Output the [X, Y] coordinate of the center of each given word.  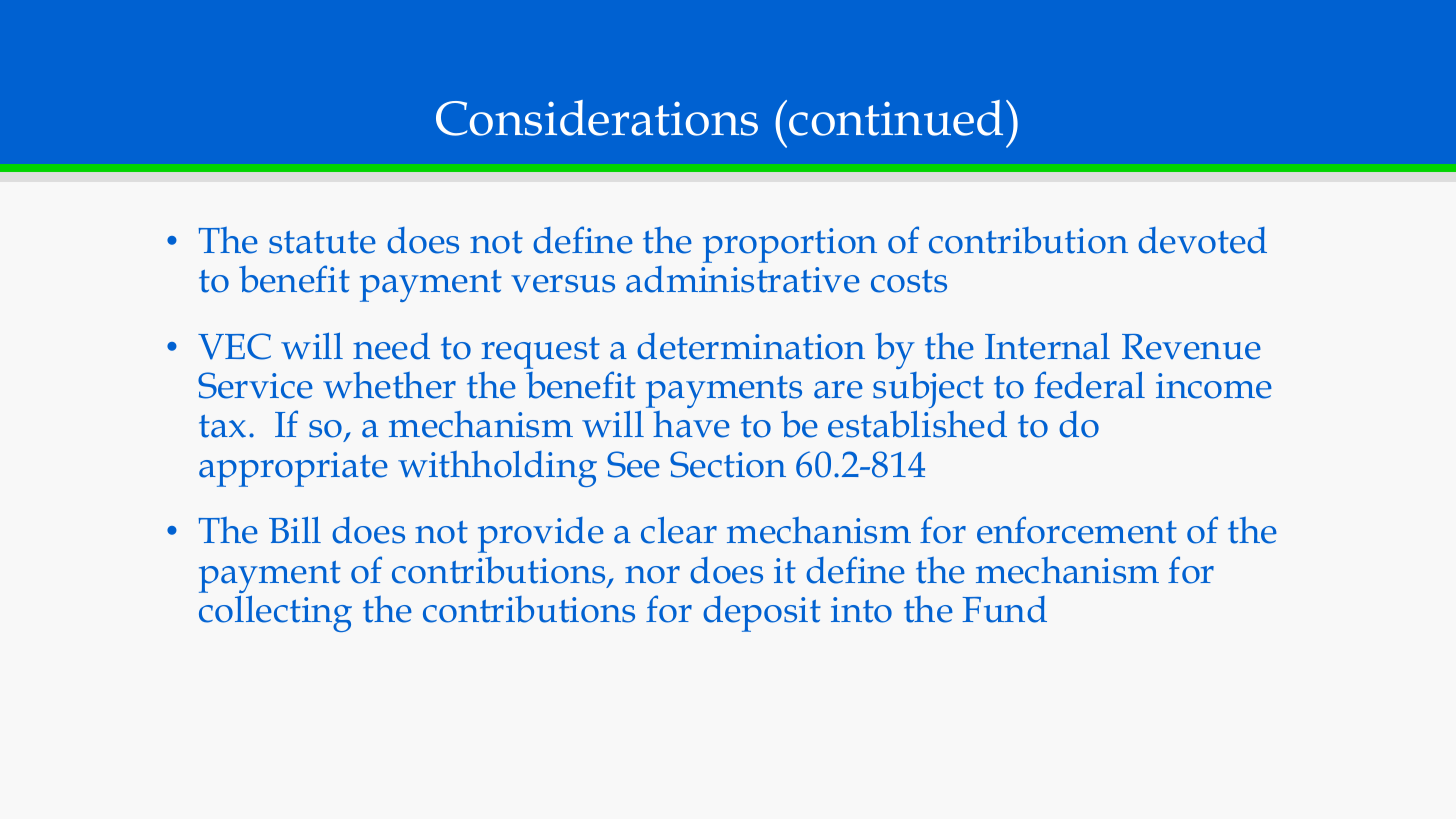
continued [896, 118]
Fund [1004, 609]
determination [751, 346]
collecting [275, 613]
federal [1089, 385]
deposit [762, 614]
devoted [1202, 240]
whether [389, 385]
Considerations [597, 118]
